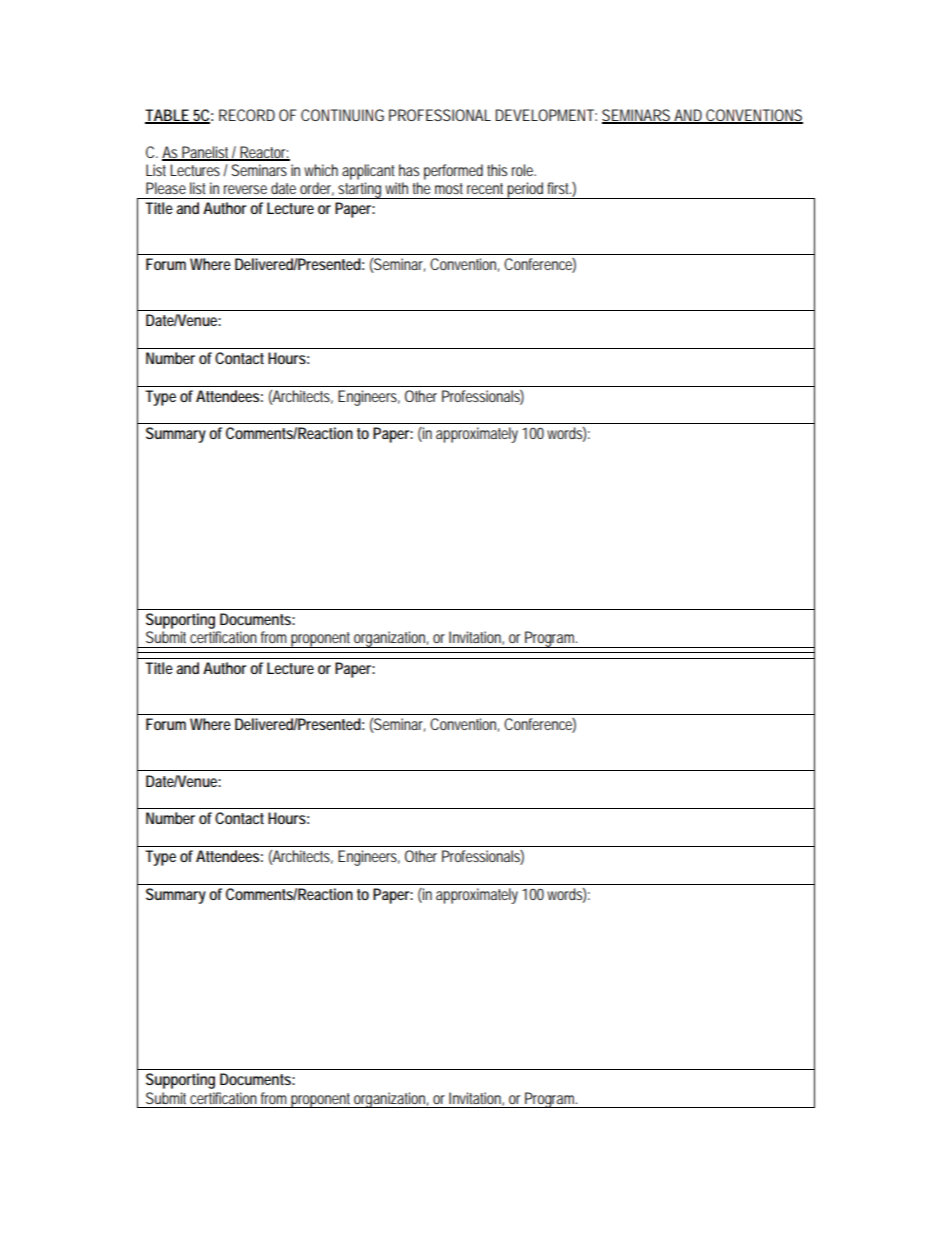 The height and width of the document is (1233, 952). I want to click on this, so click(497, 170).
